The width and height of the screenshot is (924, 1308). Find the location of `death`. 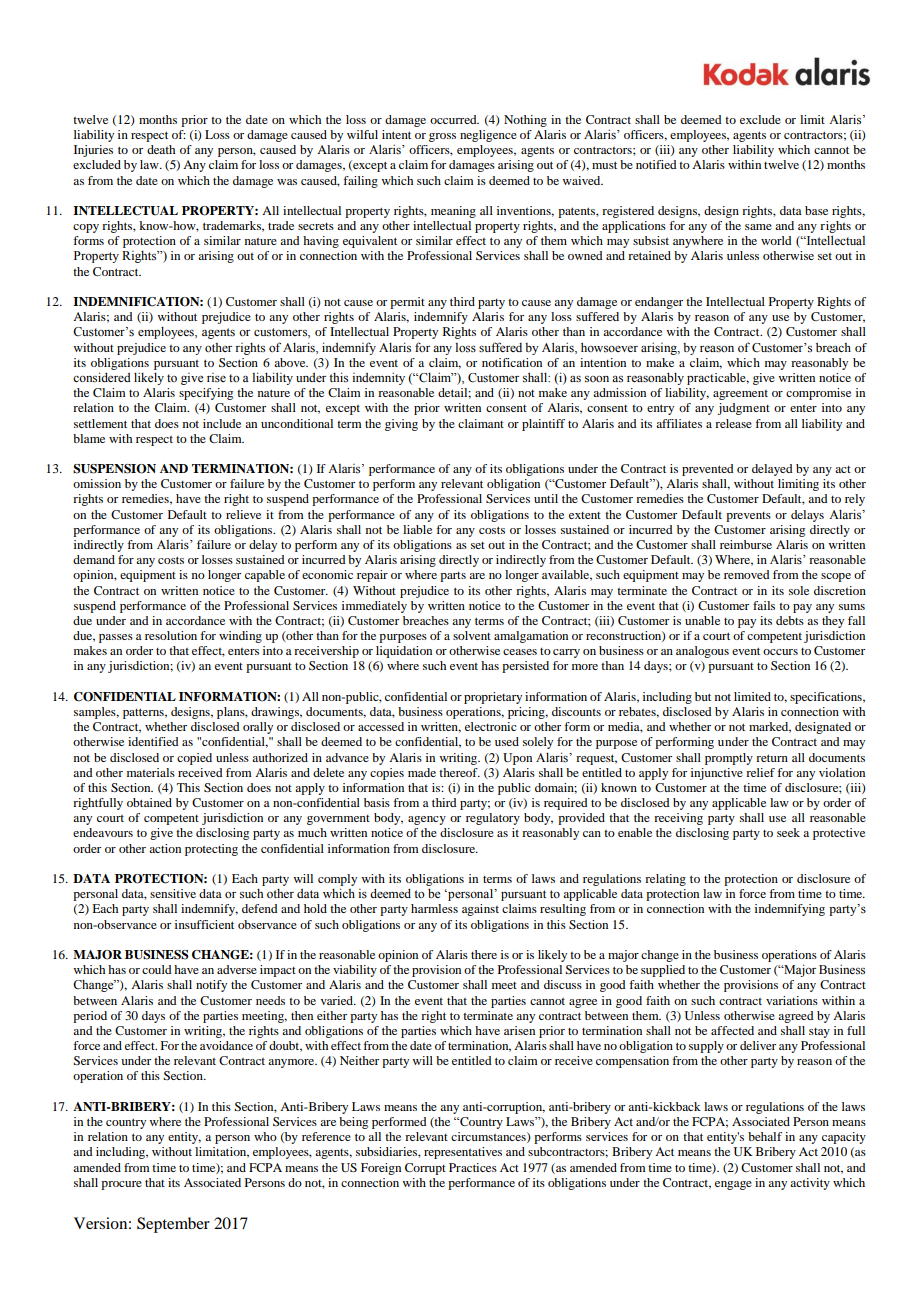

death is located at coordinates (161, 149).
